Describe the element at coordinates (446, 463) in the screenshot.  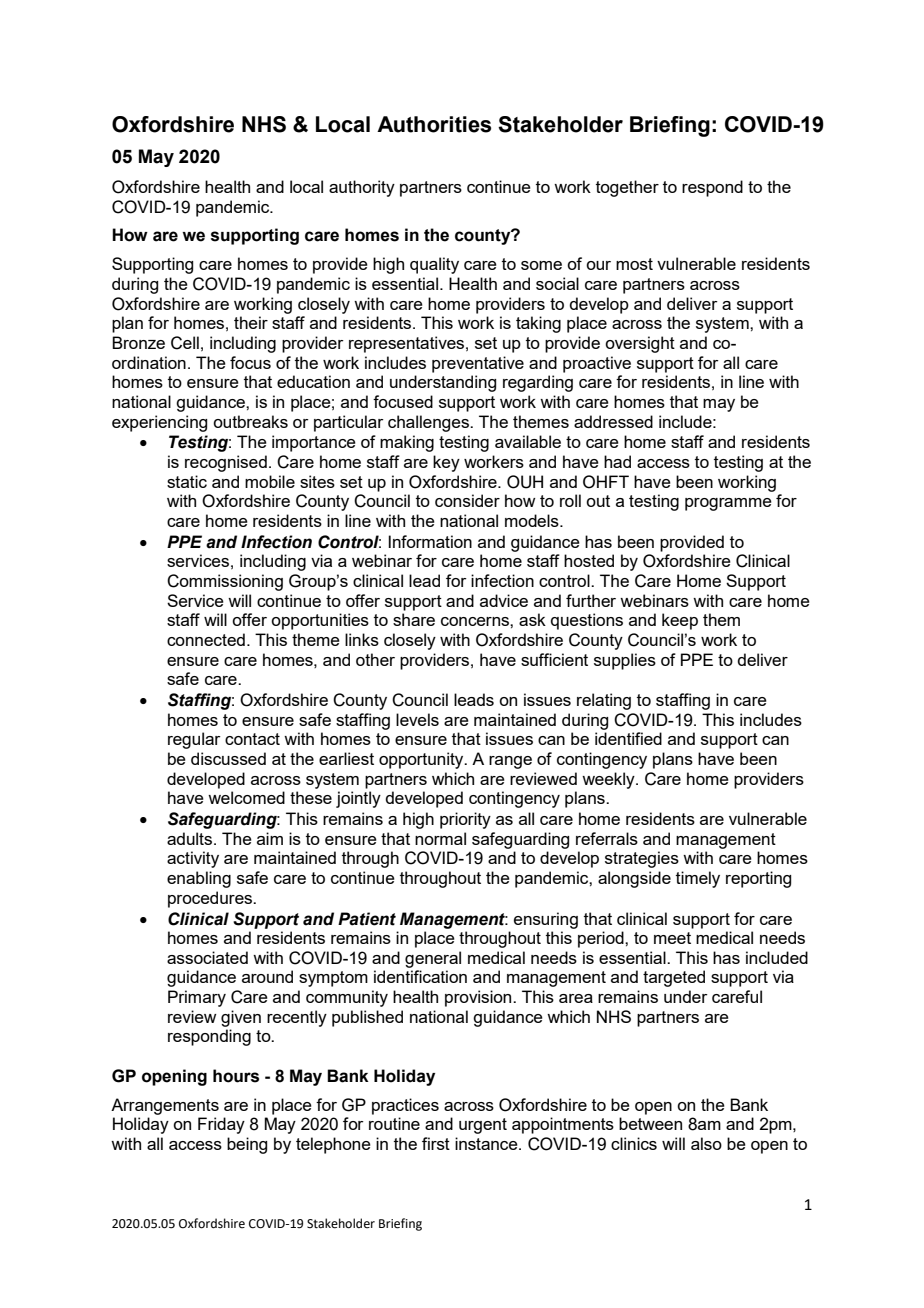
I see `key` at that location.
